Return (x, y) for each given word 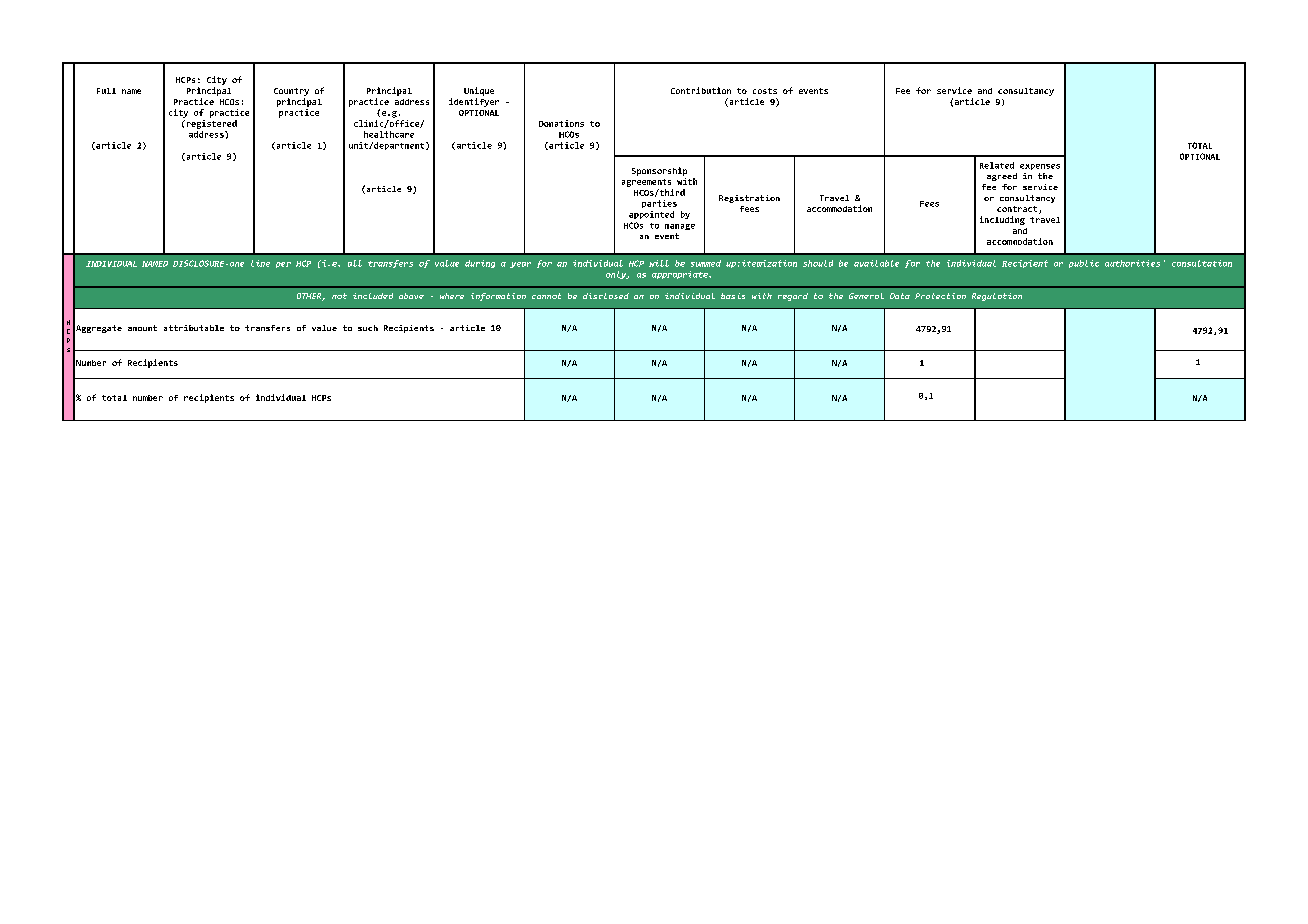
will (659, 263)
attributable (194, 328)
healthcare (389, 134)
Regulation (997, 297)
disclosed (606, 296)
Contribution (701, 90)
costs (765, 91)
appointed (651, 215)
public (1084, 264)
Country (291, 92)
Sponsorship (659, 171)
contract (1018, 210)
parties (659, 204)
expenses (1040, 167)
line (260, 263)
